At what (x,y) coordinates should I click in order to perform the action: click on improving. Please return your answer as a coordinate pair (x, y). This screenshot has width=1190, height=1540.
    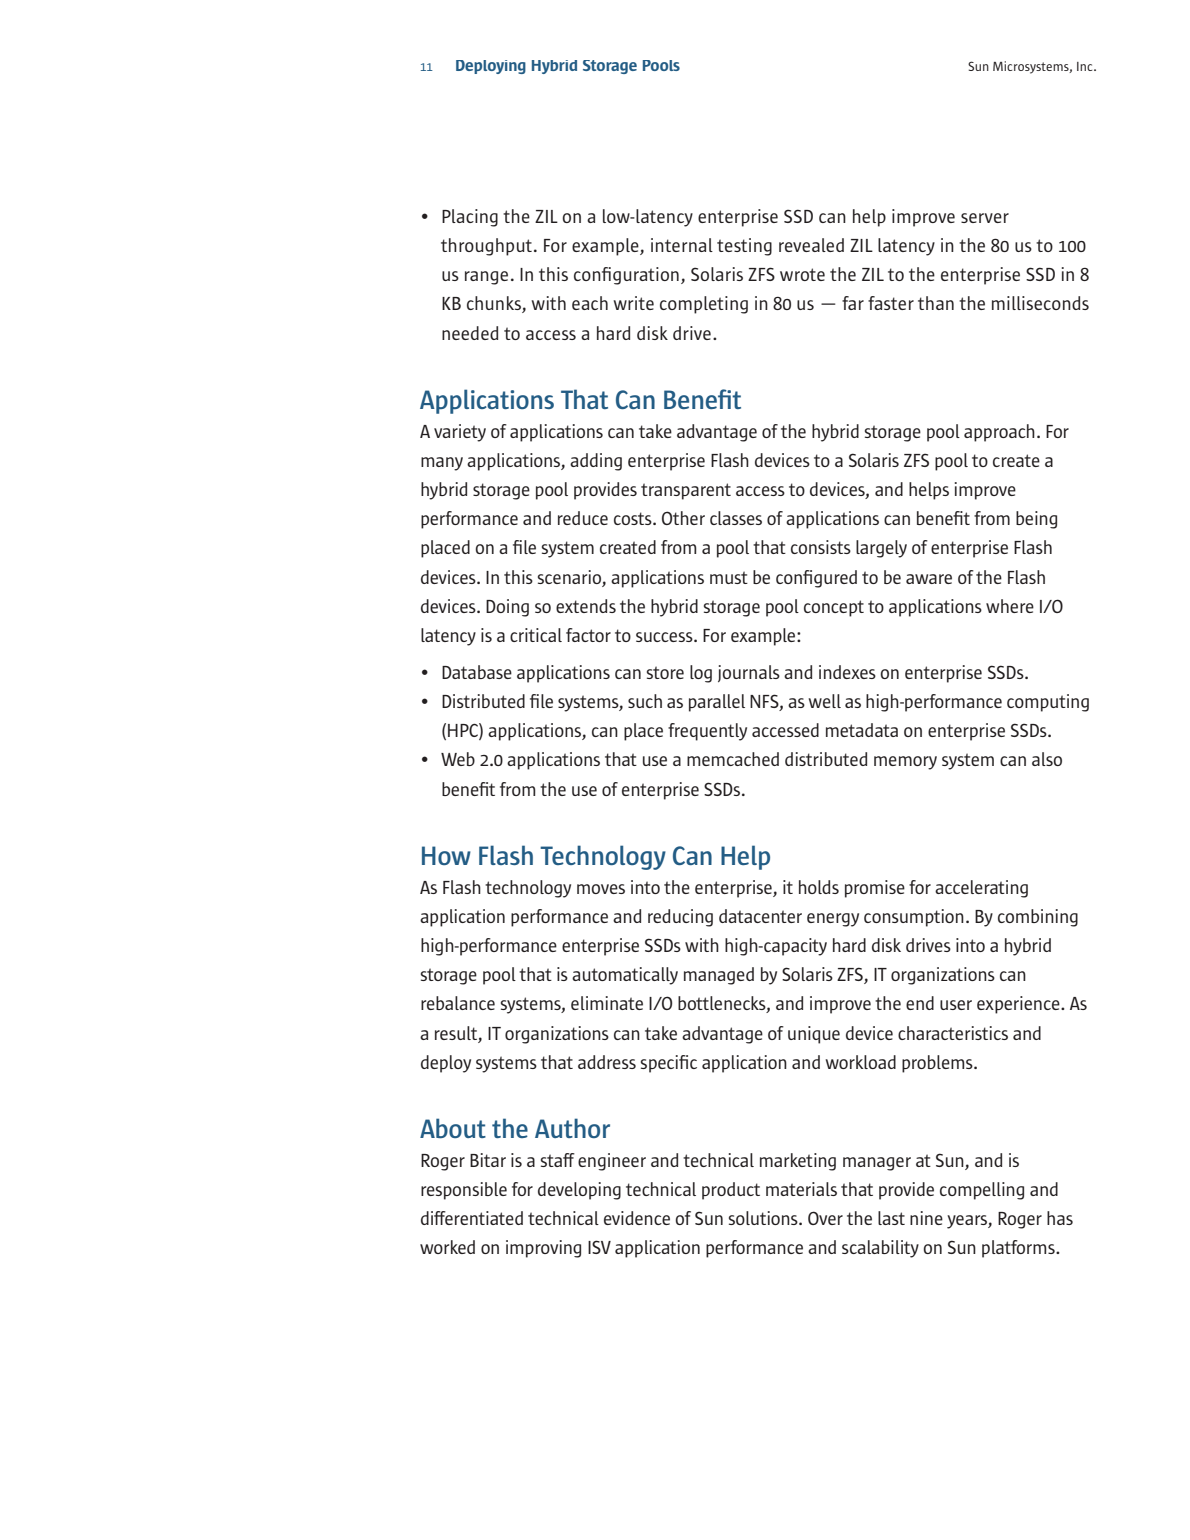
    Looking at the image, I should click on (543, 1249).
